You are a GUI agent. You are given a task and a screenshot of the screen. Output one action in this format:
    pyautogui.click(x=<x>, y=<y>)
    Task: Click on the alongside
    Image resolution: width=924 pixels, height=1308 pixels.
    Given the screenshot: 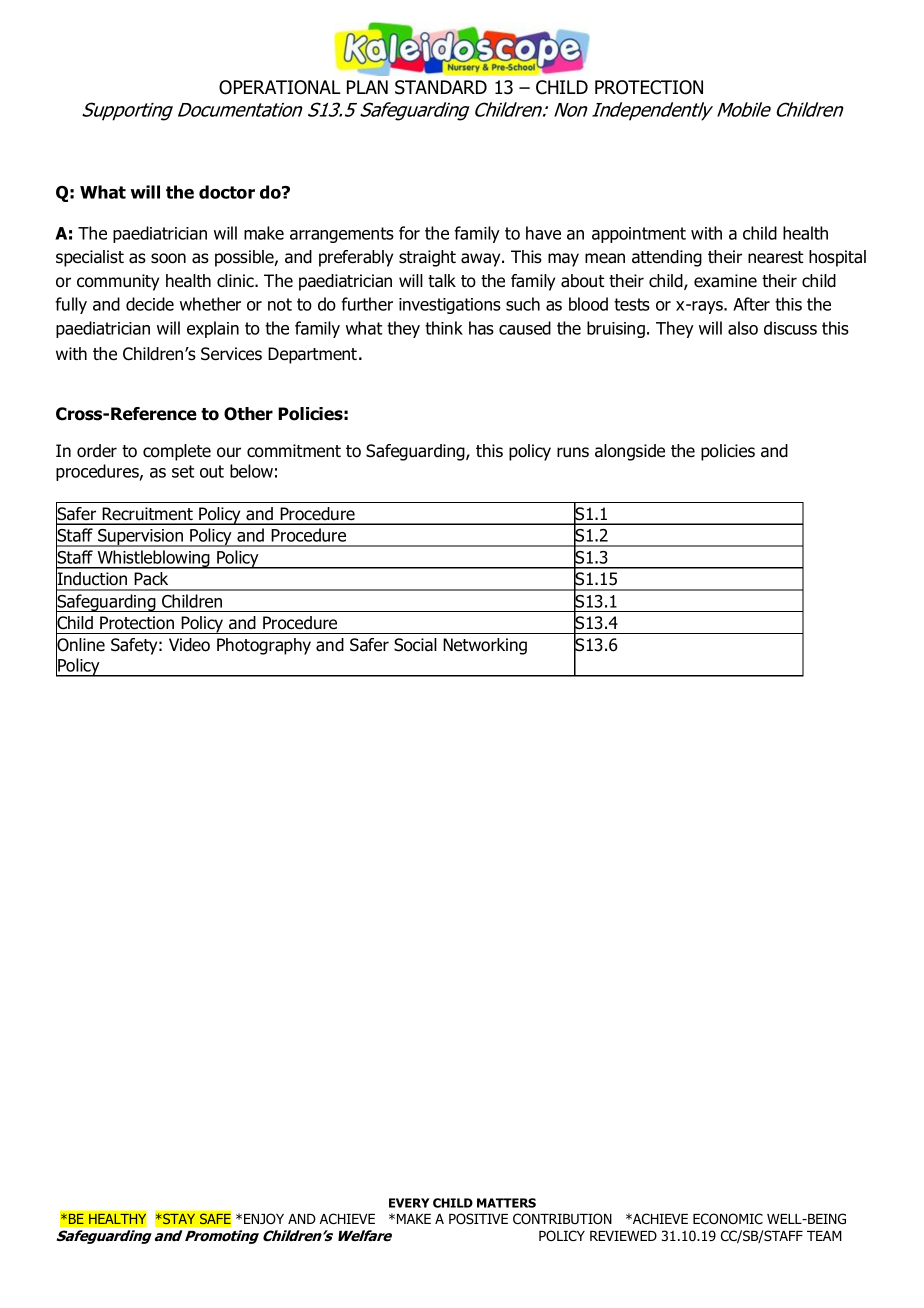 What is the action you would take?
    pyautogui.click(x=630, y=452)
